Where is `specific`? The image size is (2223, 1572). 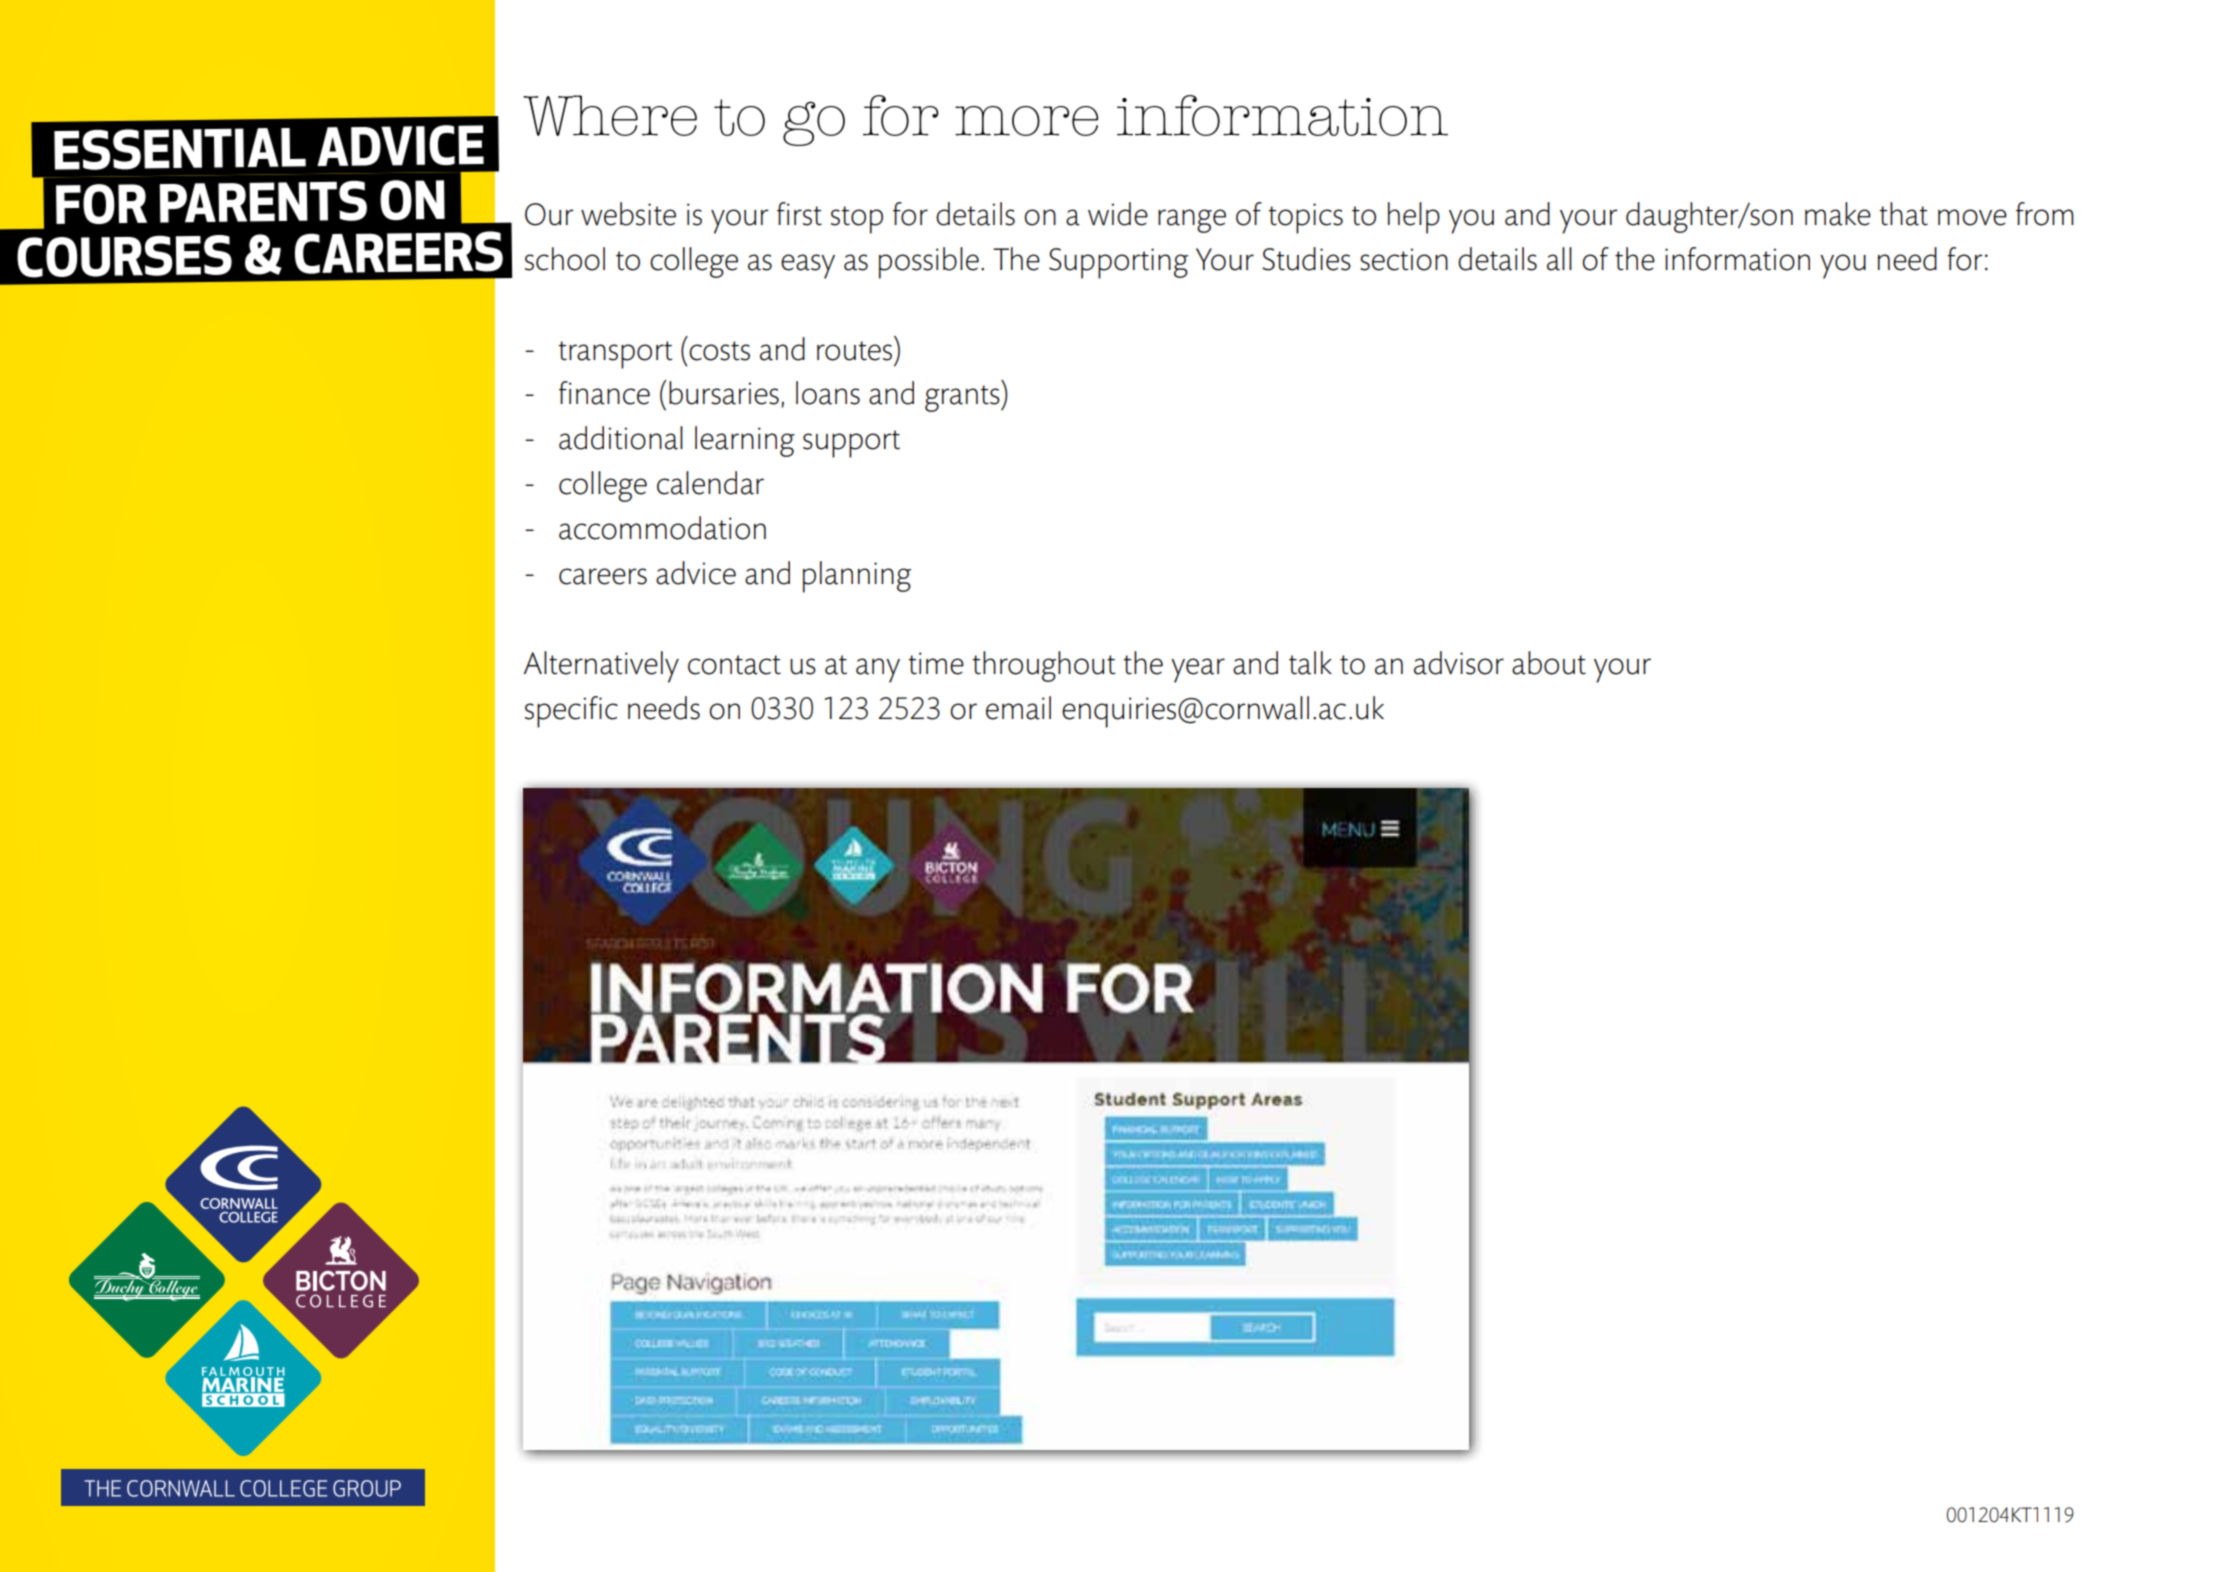 specific is located at coordinates (571, 712).
